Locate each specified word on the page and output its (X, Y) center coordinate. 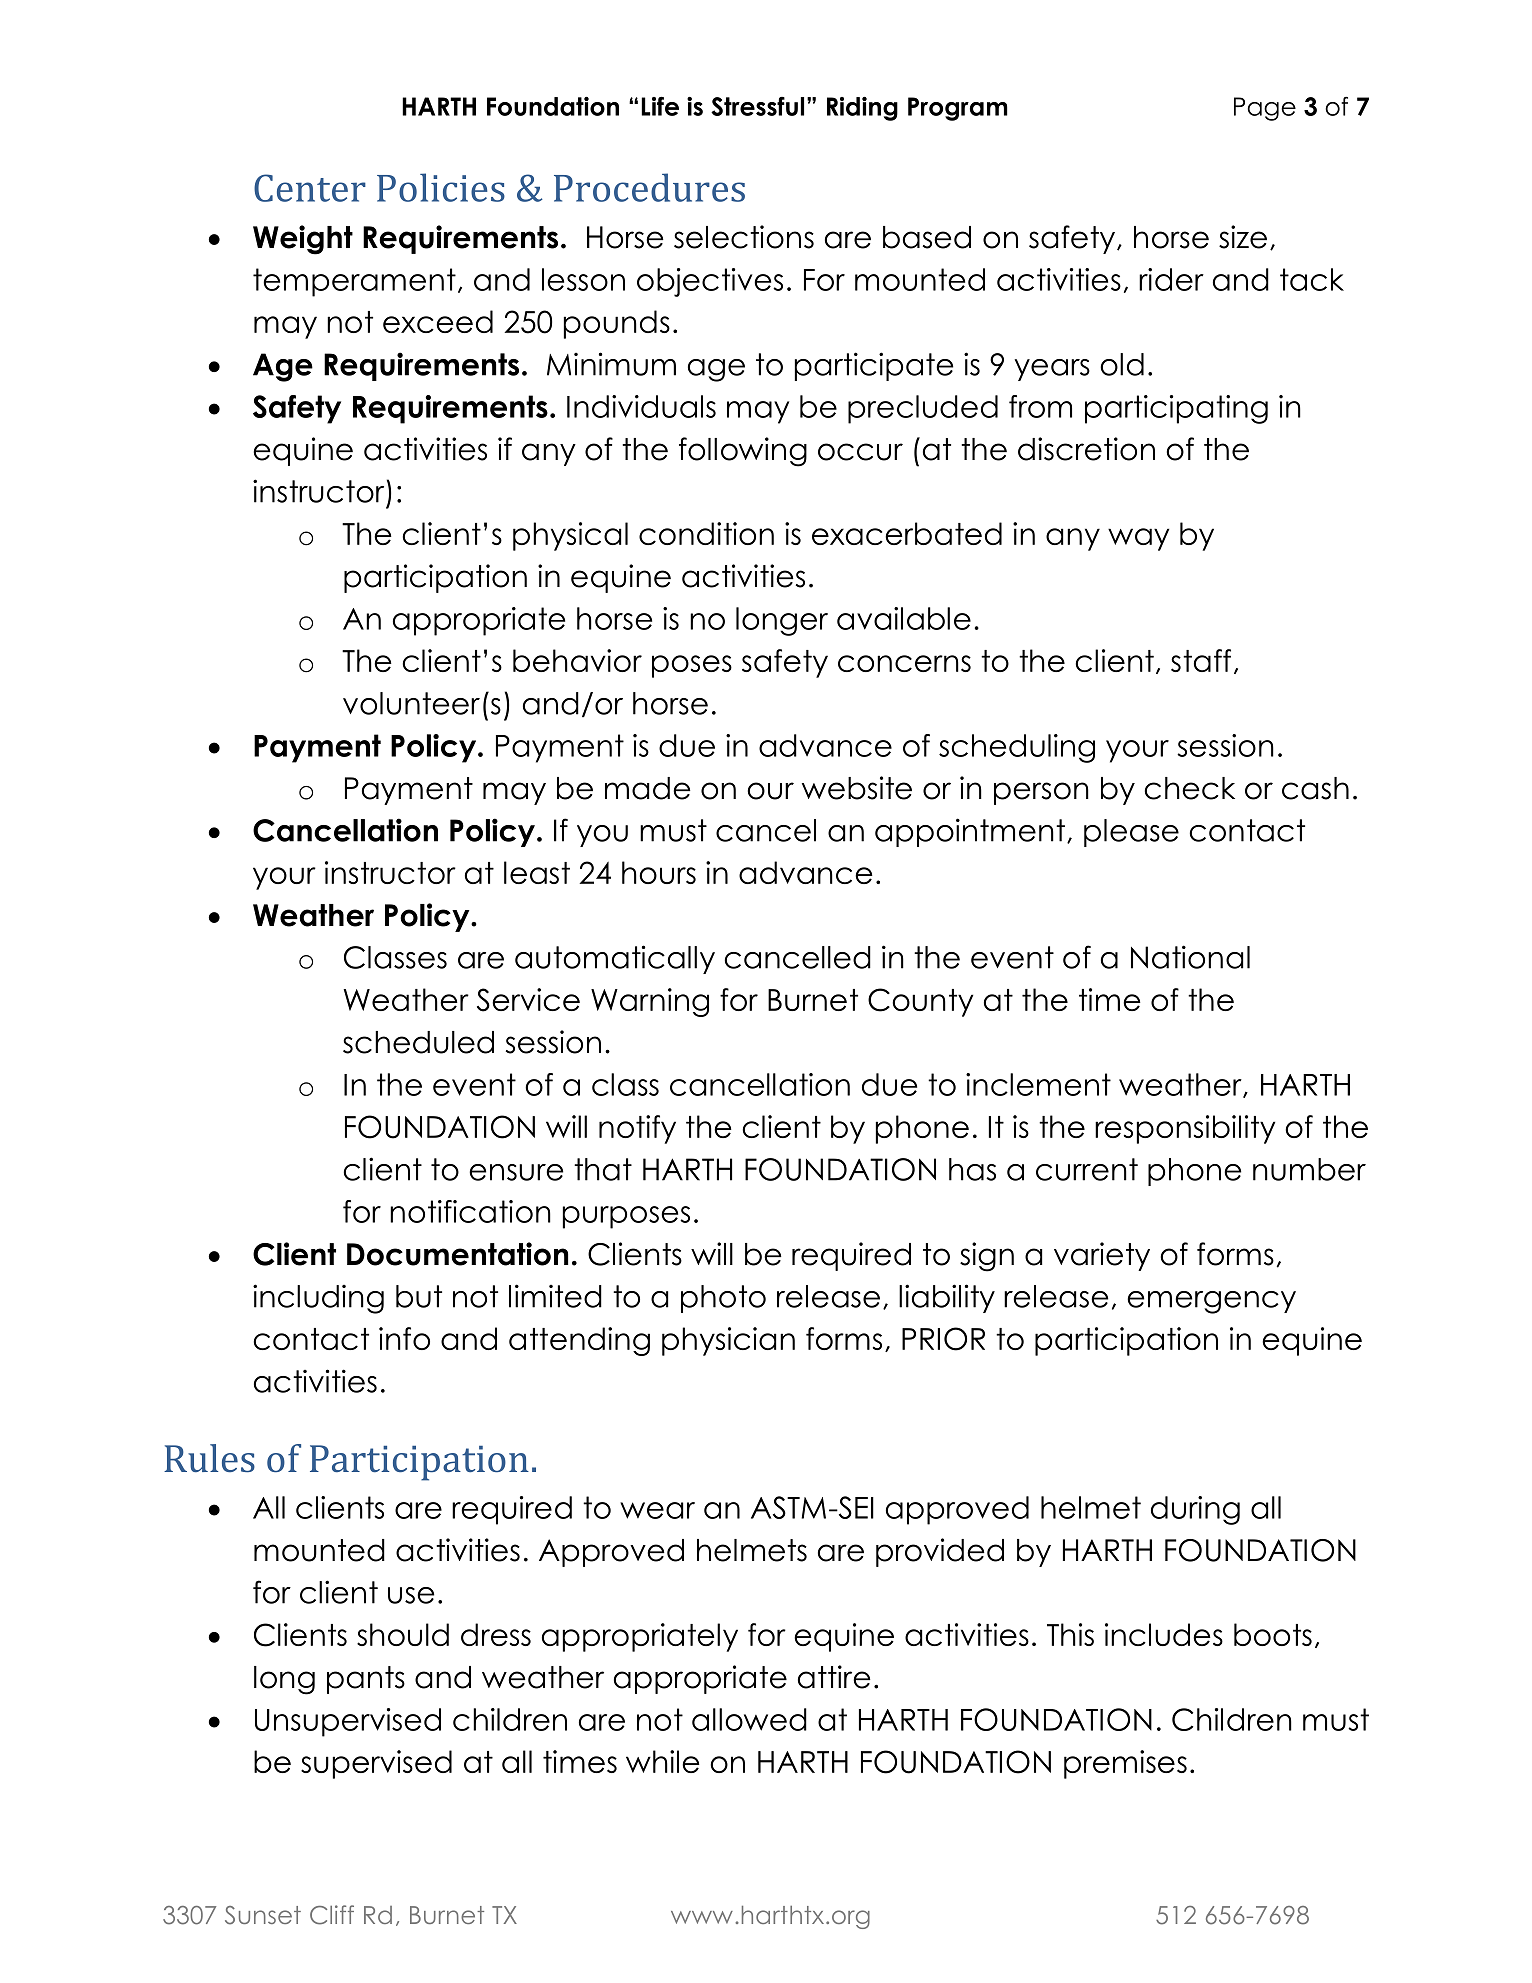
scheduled (418, 1042)
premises (1125, 1764)
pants (366, 1680)
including (318, 1299)
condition (706, 533)
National (1190, 957)
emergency (1211, 1302)
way (1138, 539)
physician (728, 1341)
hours (659, 872)
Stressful (757, 106)
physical (570, 536)
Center (310, 188)
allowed (749, 1719)
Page (1265, 109)
